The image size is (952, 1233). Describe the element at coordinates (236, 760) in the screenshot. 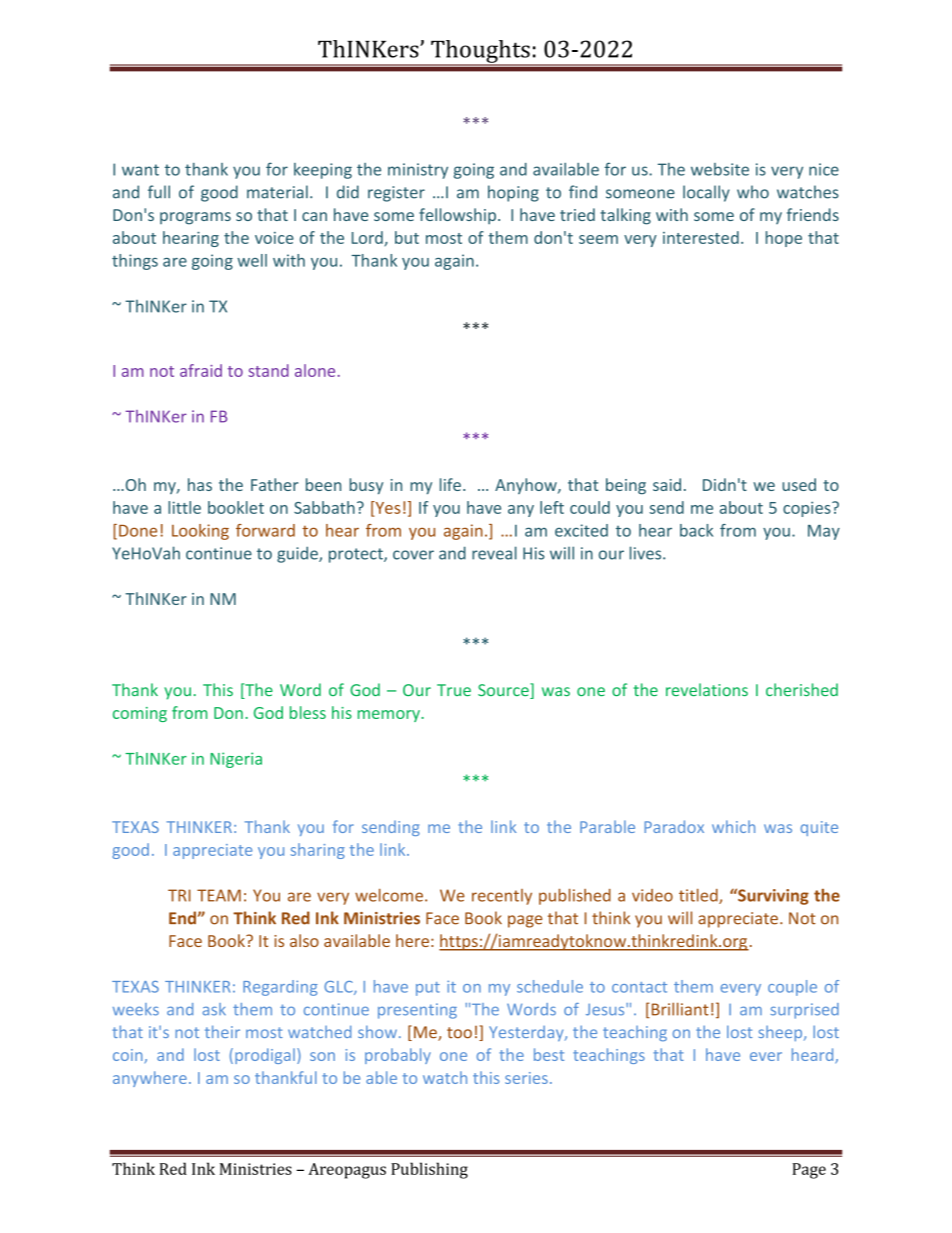

I see `Nigeria` at that location.
